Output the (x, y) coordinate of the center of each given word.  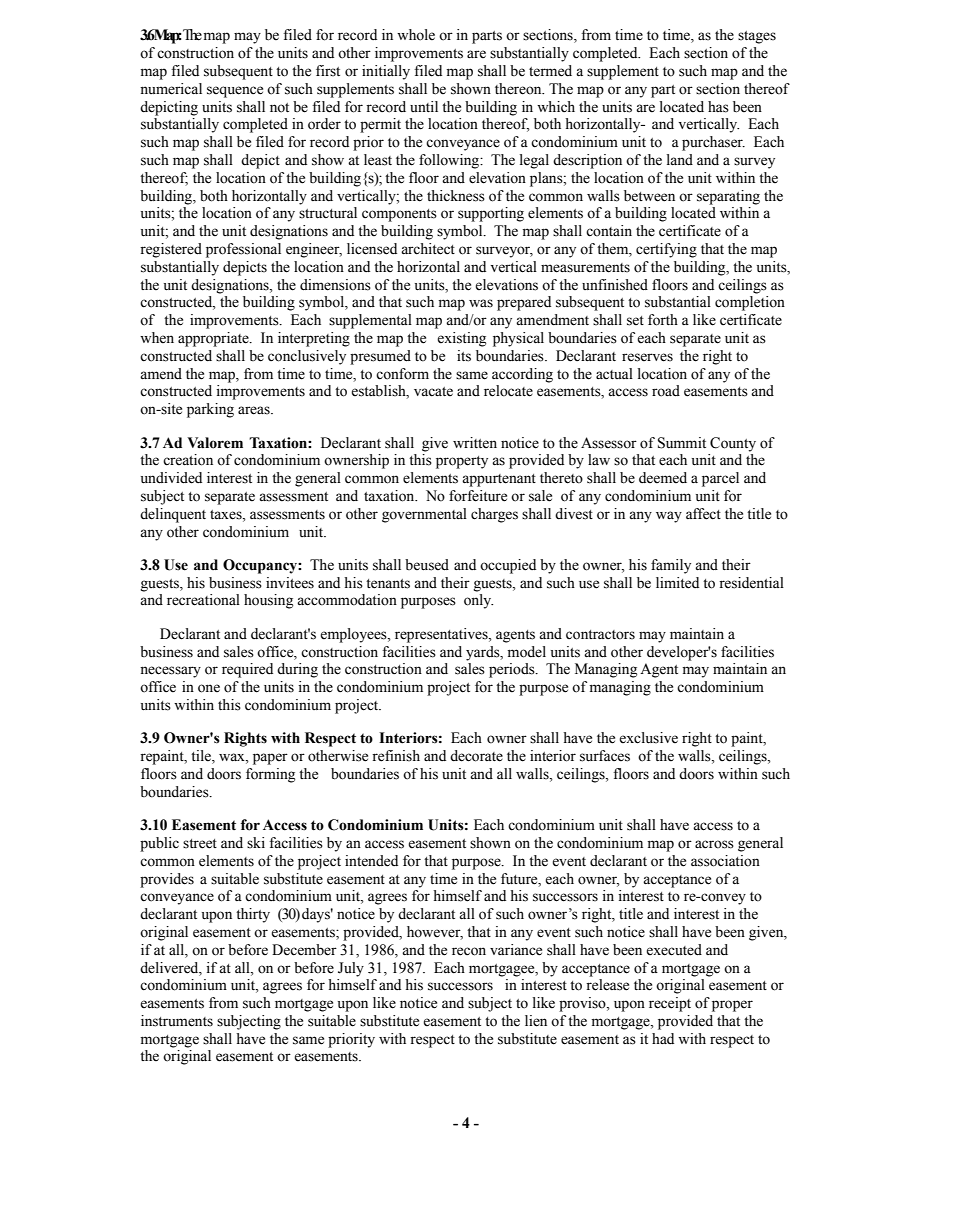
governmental (424, 515)
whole (416, 35)
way (669, 517)
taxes (227, 515)
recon (469, 951)
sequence (235, 92)
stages (757, 37)
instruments (177, 1021)
